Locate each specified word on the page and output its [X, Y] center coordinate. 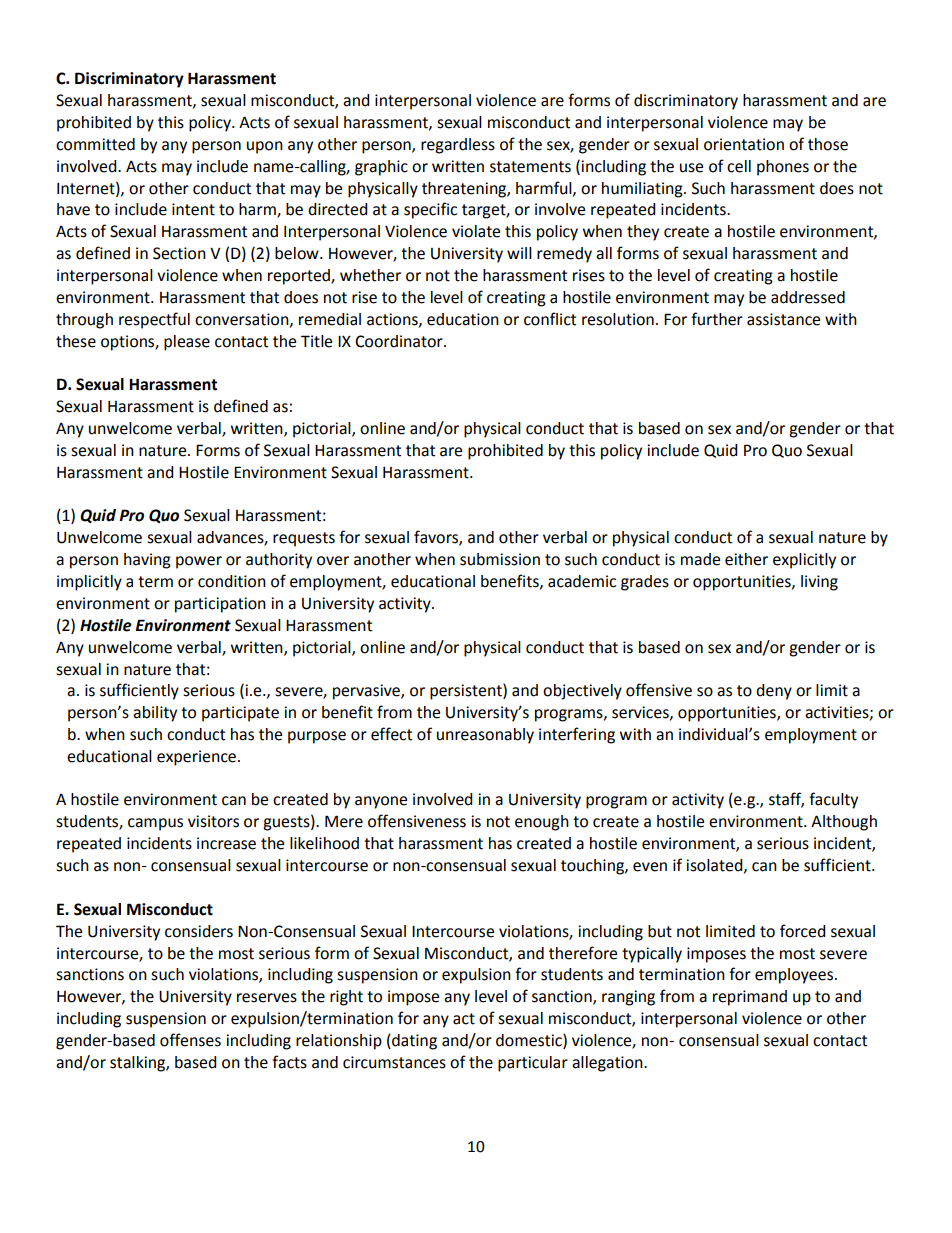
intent [193, 209]
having [147, 561]
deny [774, 692]
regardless [458, 146]
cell [739, 166]
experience [196, 758]
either [746, 559]
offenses [190, 1040]
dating [413, 1042]
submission [500, 559]
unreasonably [485, 736]
